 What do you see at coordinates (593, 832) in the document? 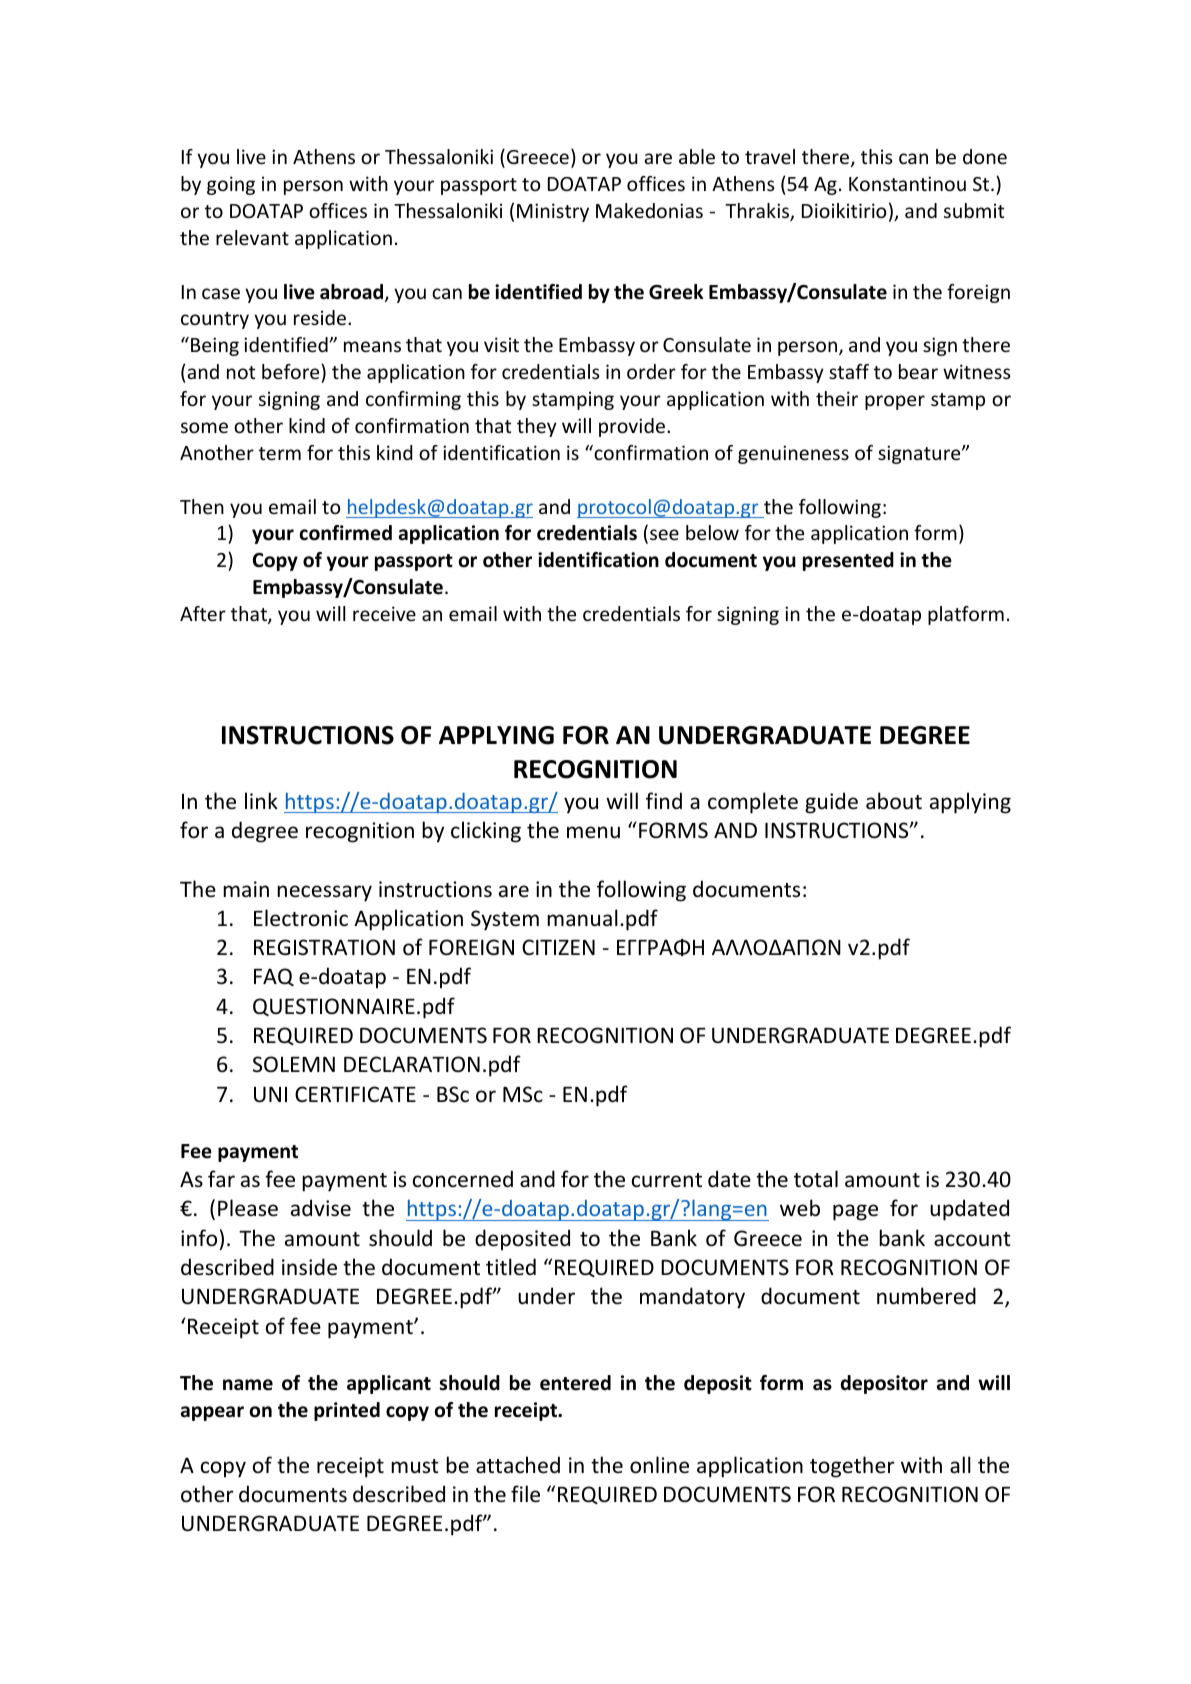
I see `menu` at bounding box center [593, 832].
